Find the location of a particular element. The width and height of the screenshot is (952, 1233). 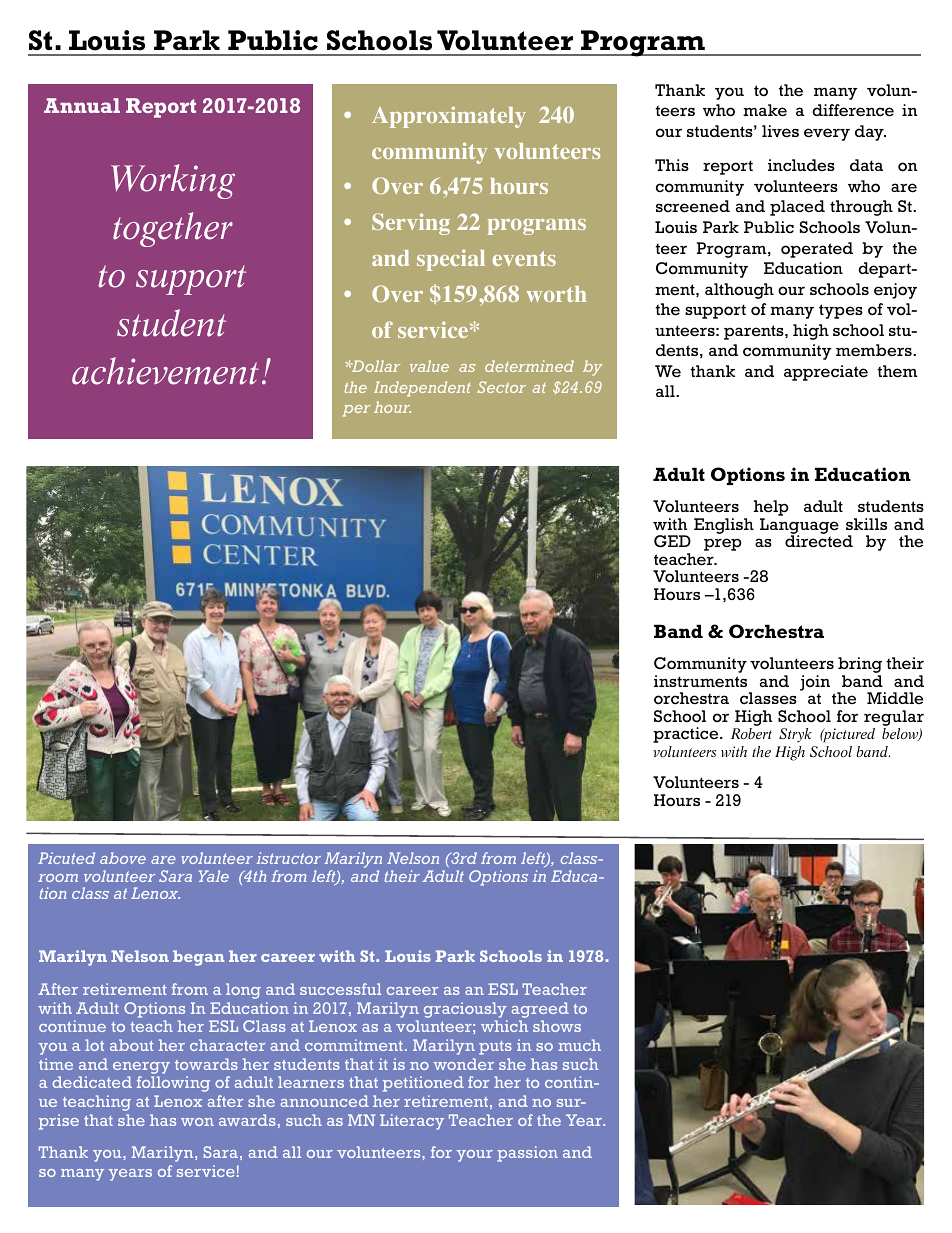

graciously is located at coordinates (465, 1010).
